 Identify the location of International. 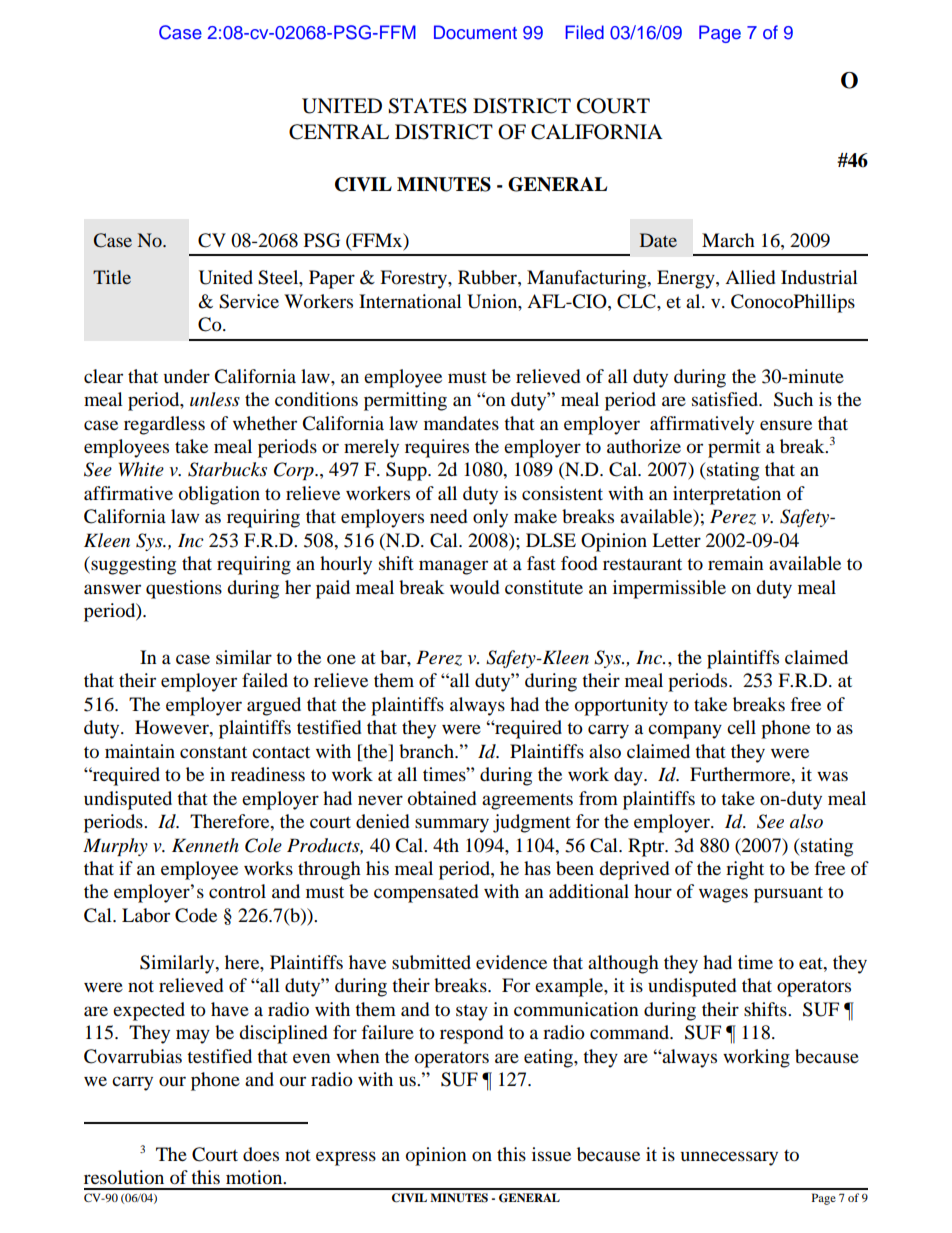
(410, 301).
